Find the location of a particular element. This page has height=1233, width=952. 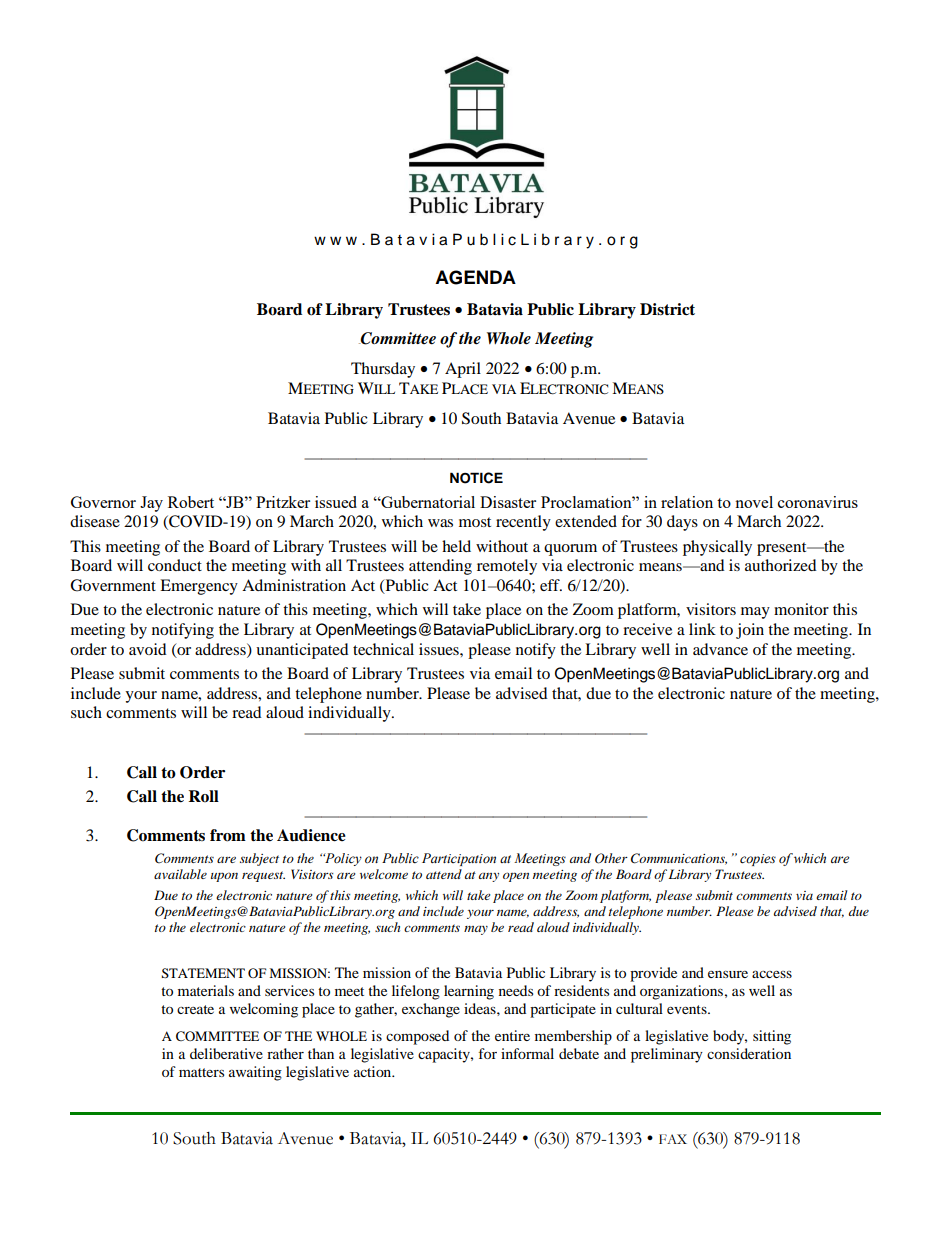

Participation is located at coordinates (459, 859).
